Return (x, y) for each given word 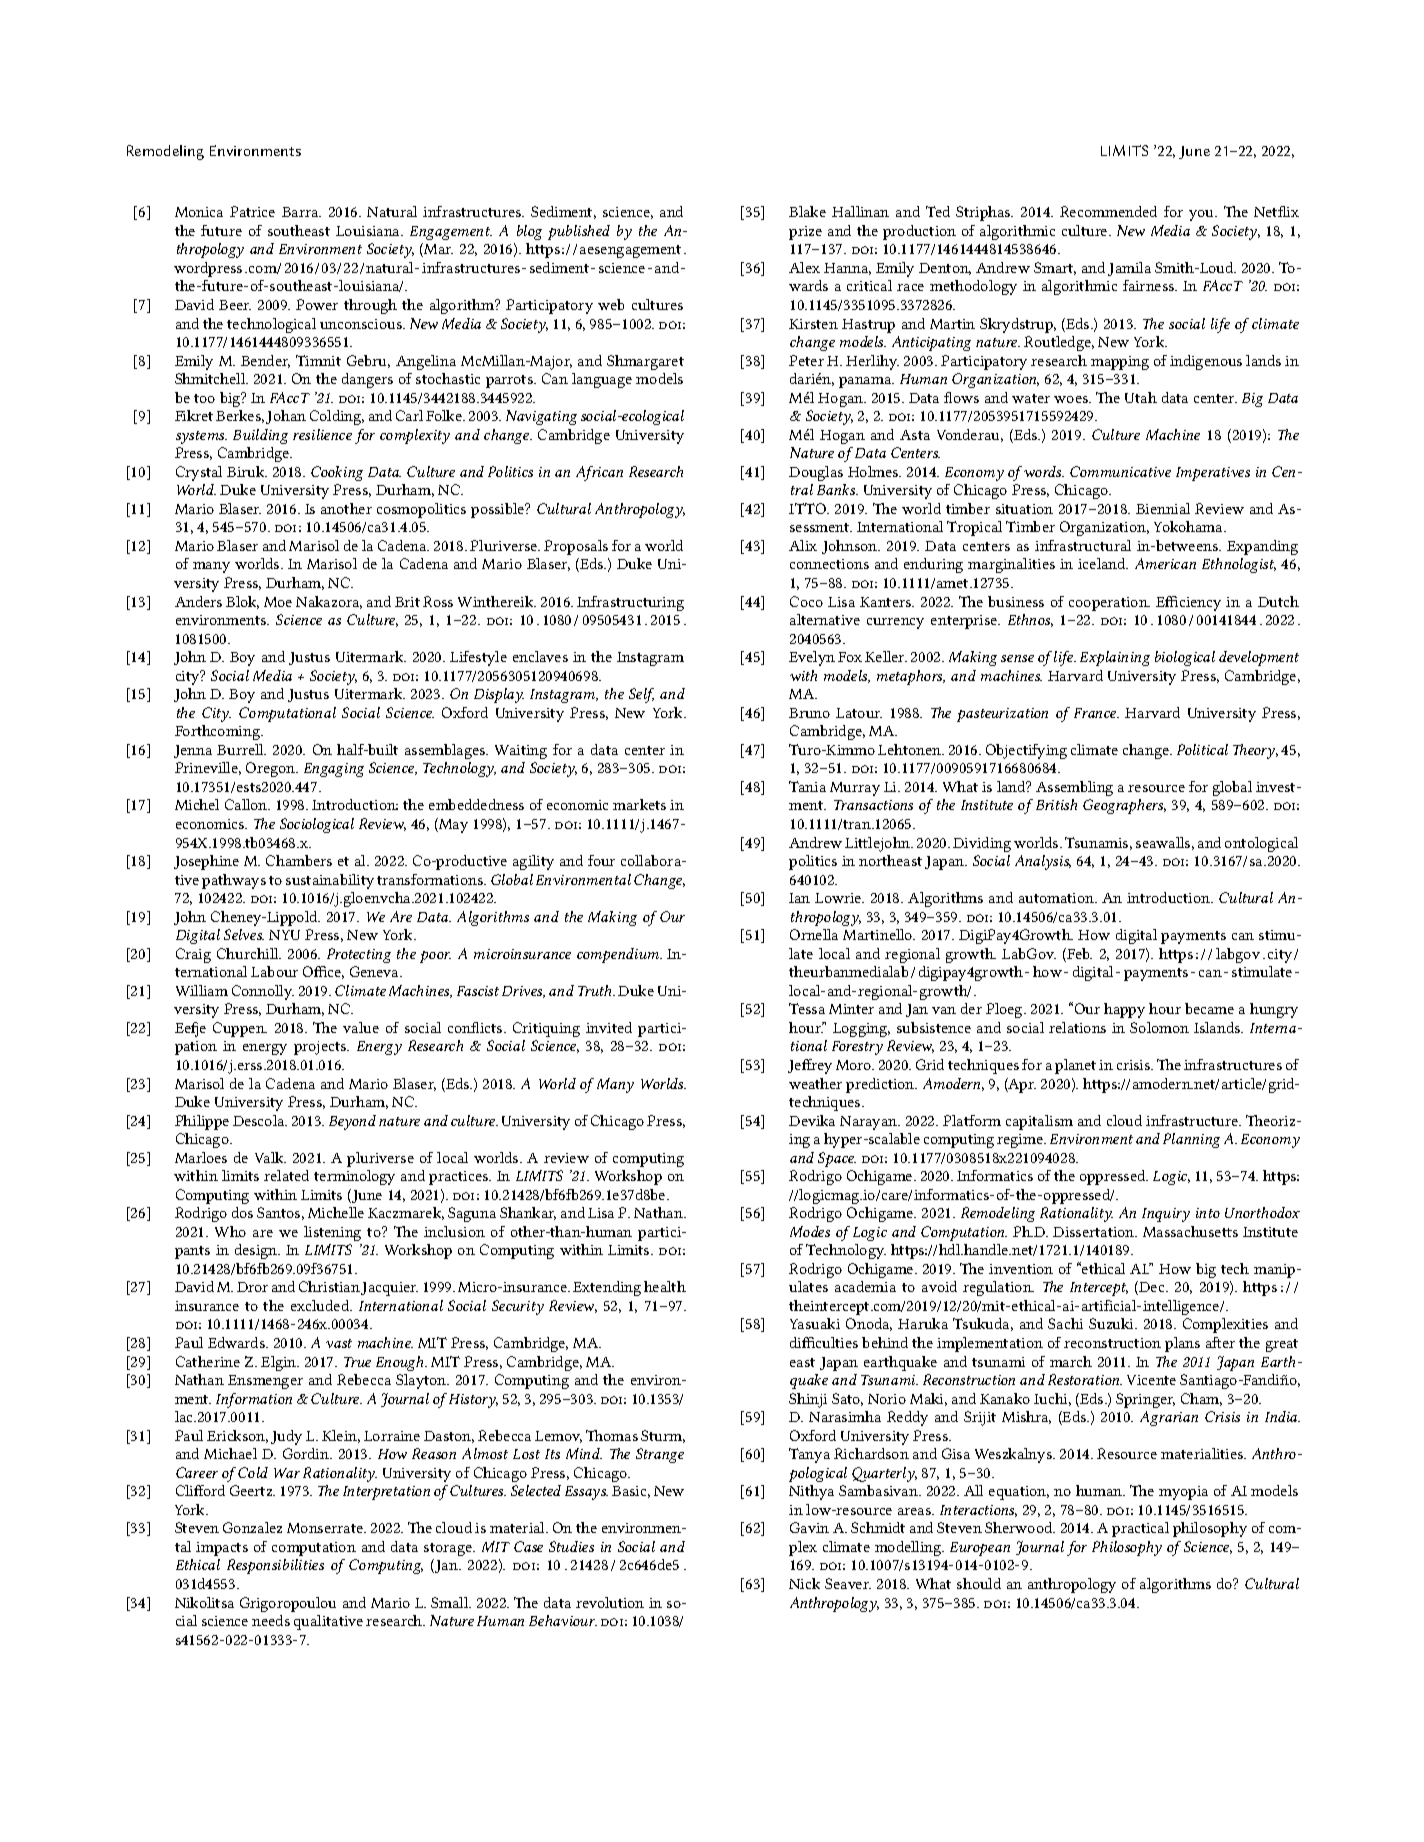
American (1165, 563)
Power (317, 304)
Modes (810, 1231)
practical (1140, 1529)
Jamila (1129, 269)
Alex (804, 267)
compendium (619, 955)
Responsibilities (275, 1566)
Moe (278, 602)
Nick (804, 1583)
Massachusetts (1190, 1231)
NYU (284, 935)
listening (332, 1233)
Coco (806, 601)
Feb (1078, 955)
